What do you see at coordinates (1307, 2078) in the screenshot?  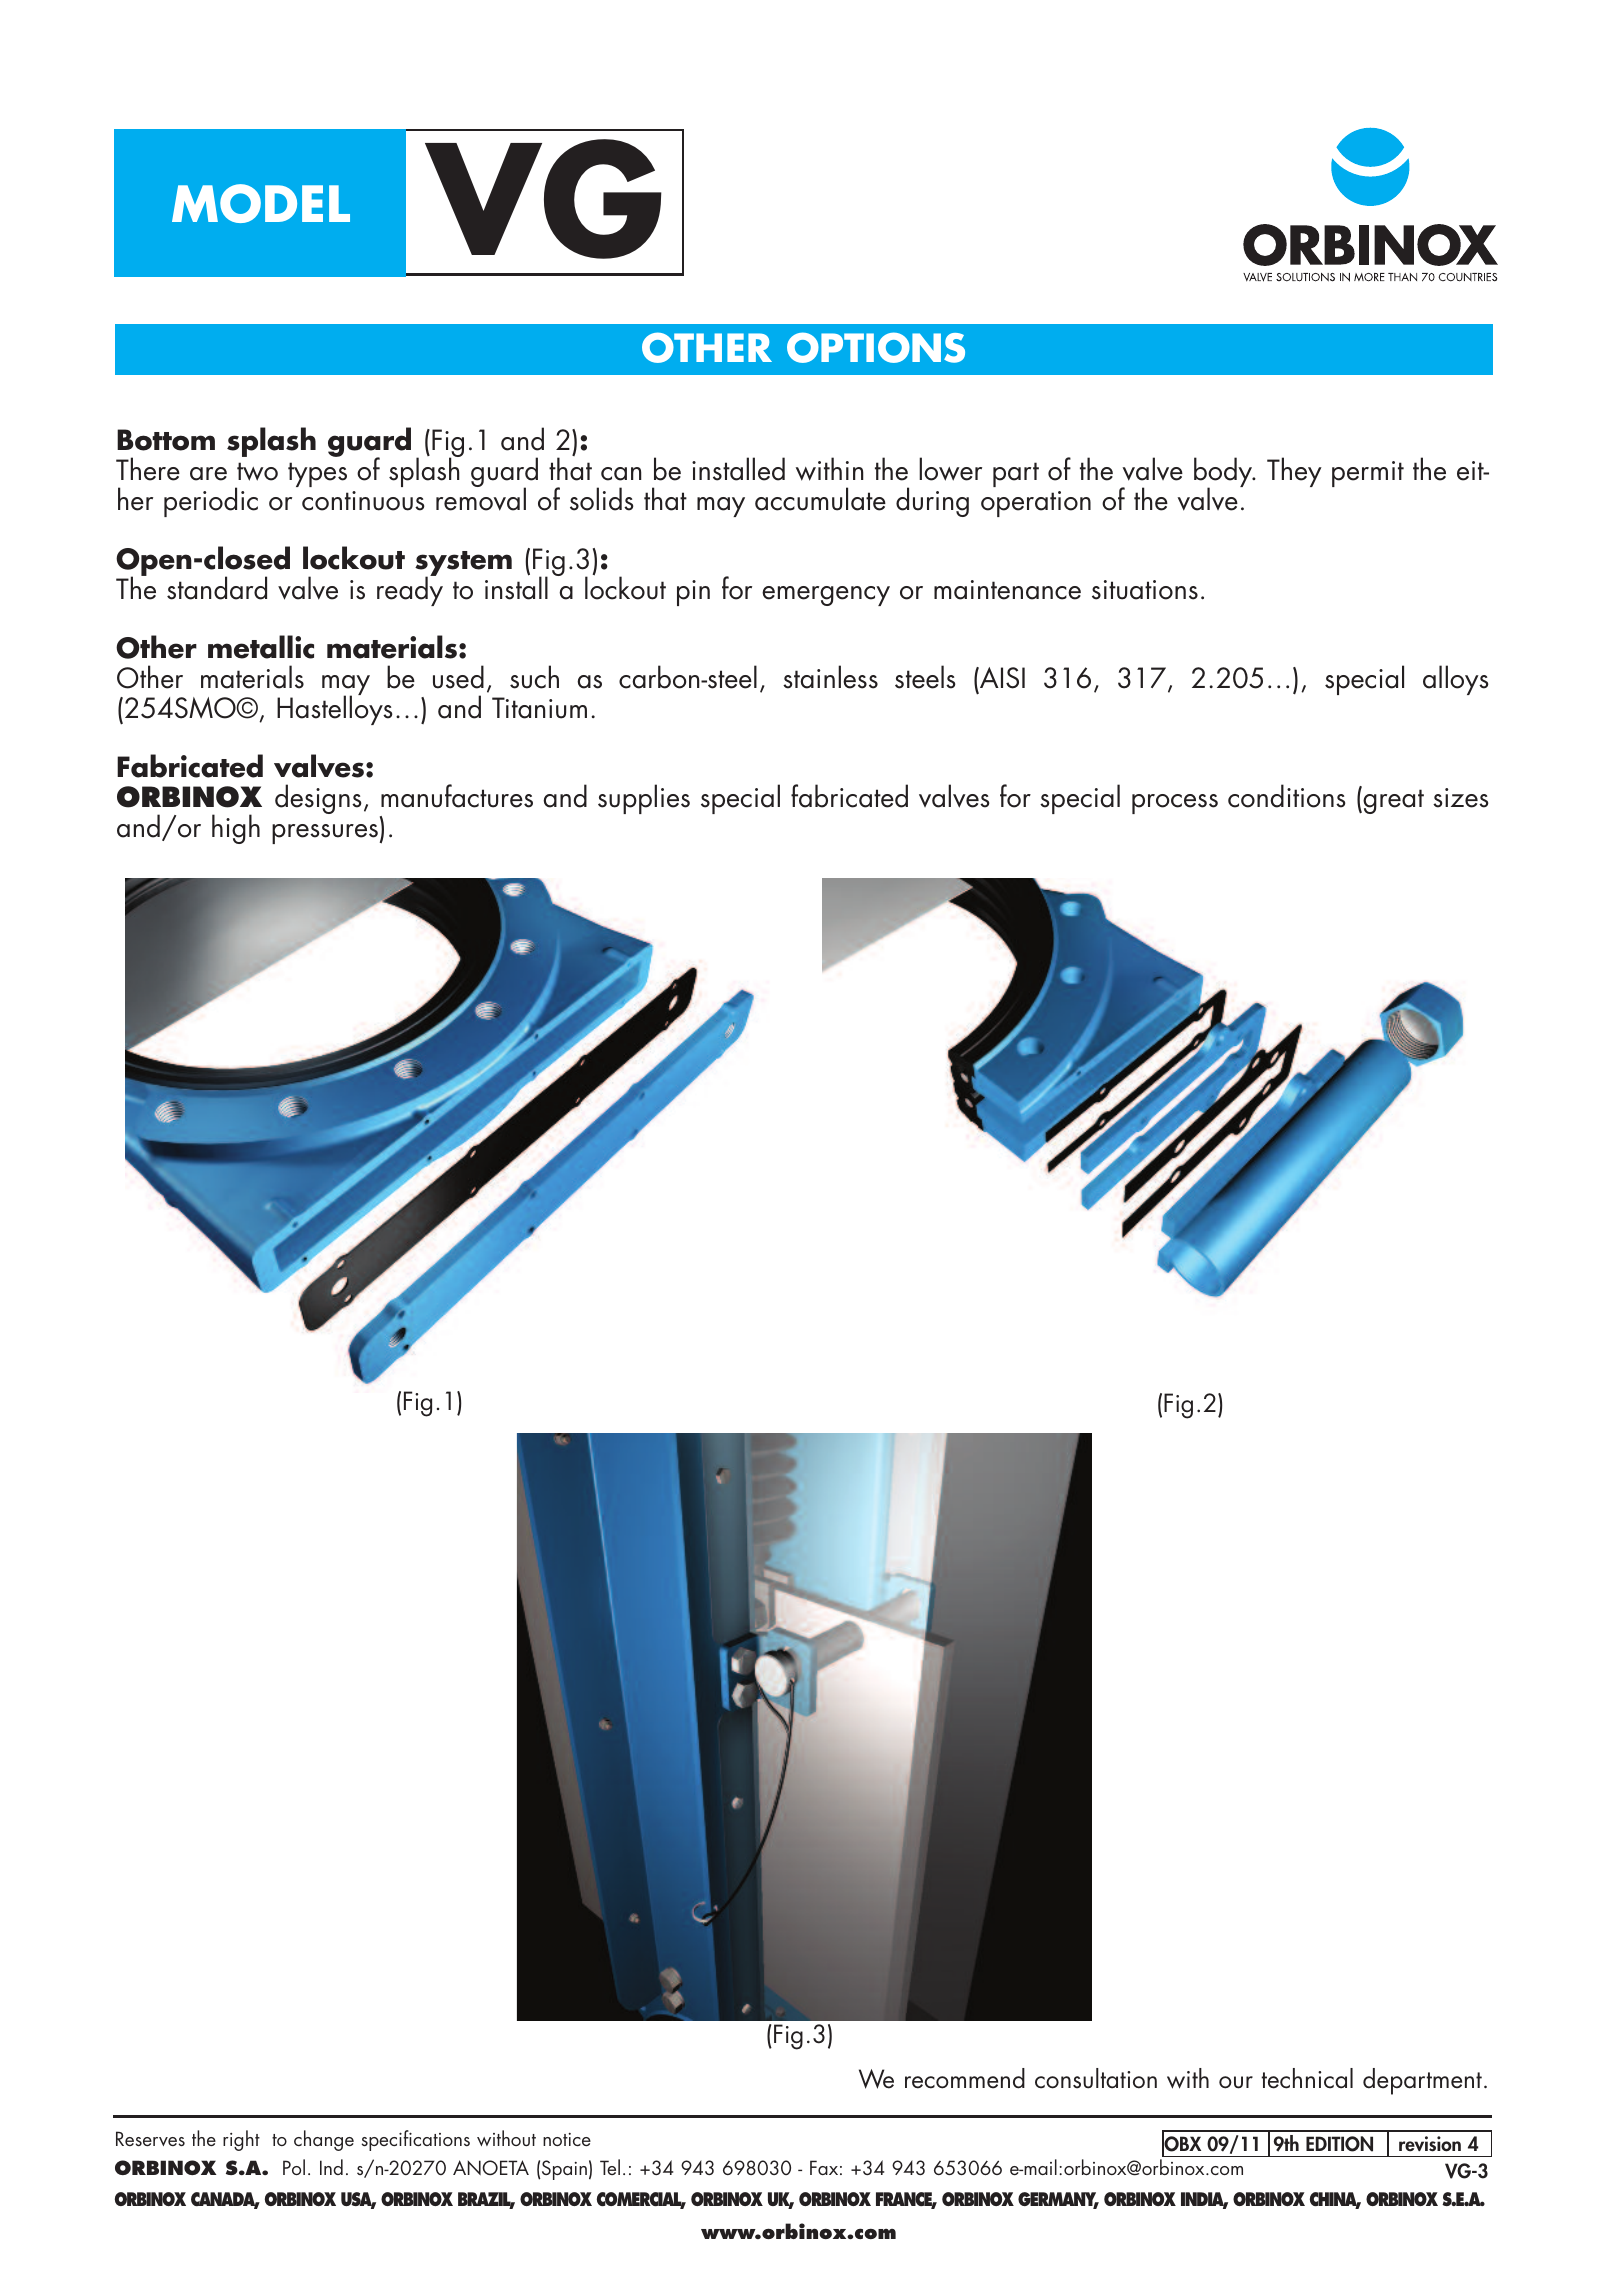 I see `technical` at bounding box center [1307, 2078].
